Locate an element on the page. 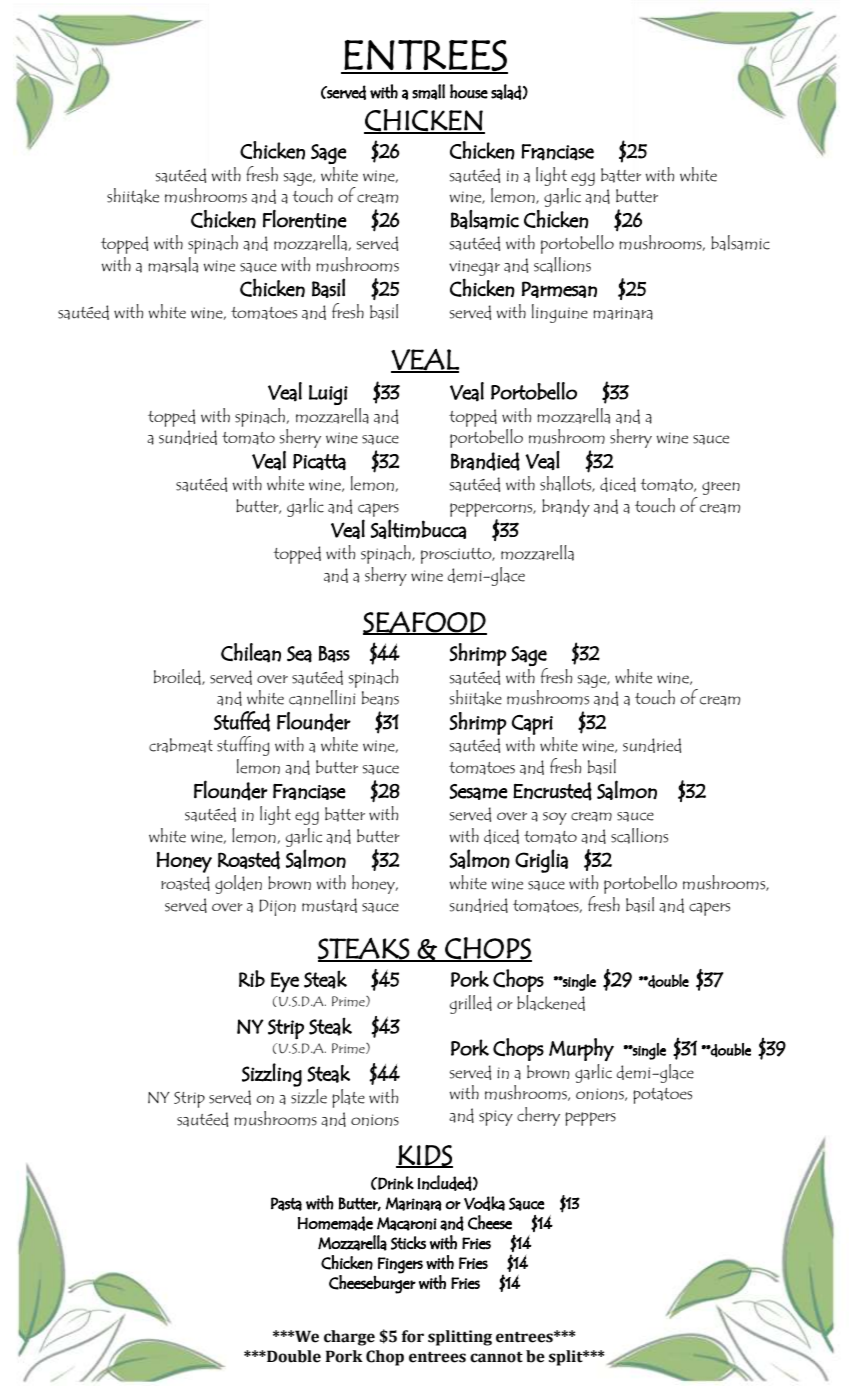 The height and width of the page is (1400, 849). Florentine is located at coordinates (305, 219).
